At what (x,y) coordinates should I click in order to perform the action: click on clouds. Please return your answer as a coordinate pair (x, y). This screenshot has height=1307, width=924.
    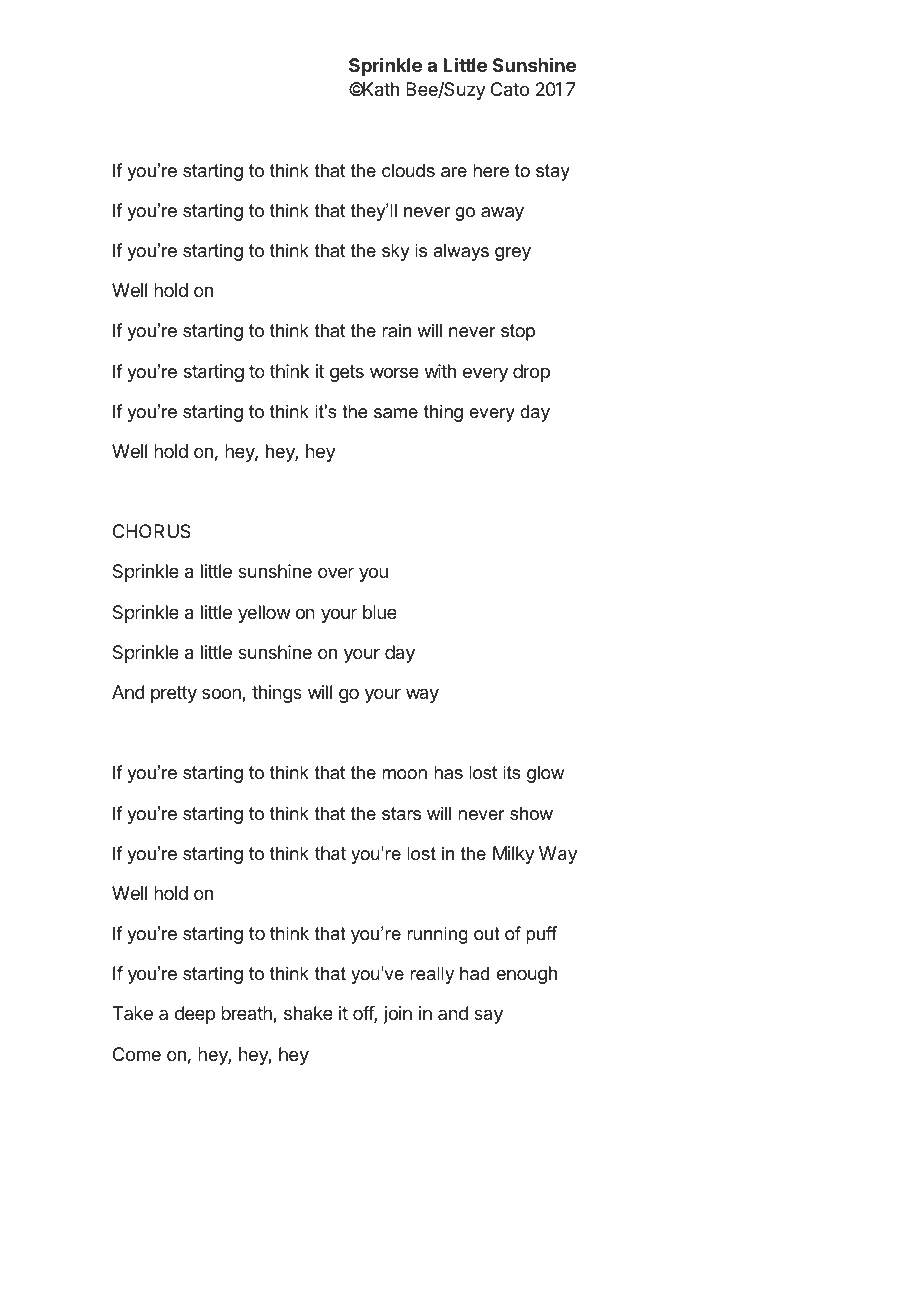
    Looking at the image, I should click on (408, 170).
